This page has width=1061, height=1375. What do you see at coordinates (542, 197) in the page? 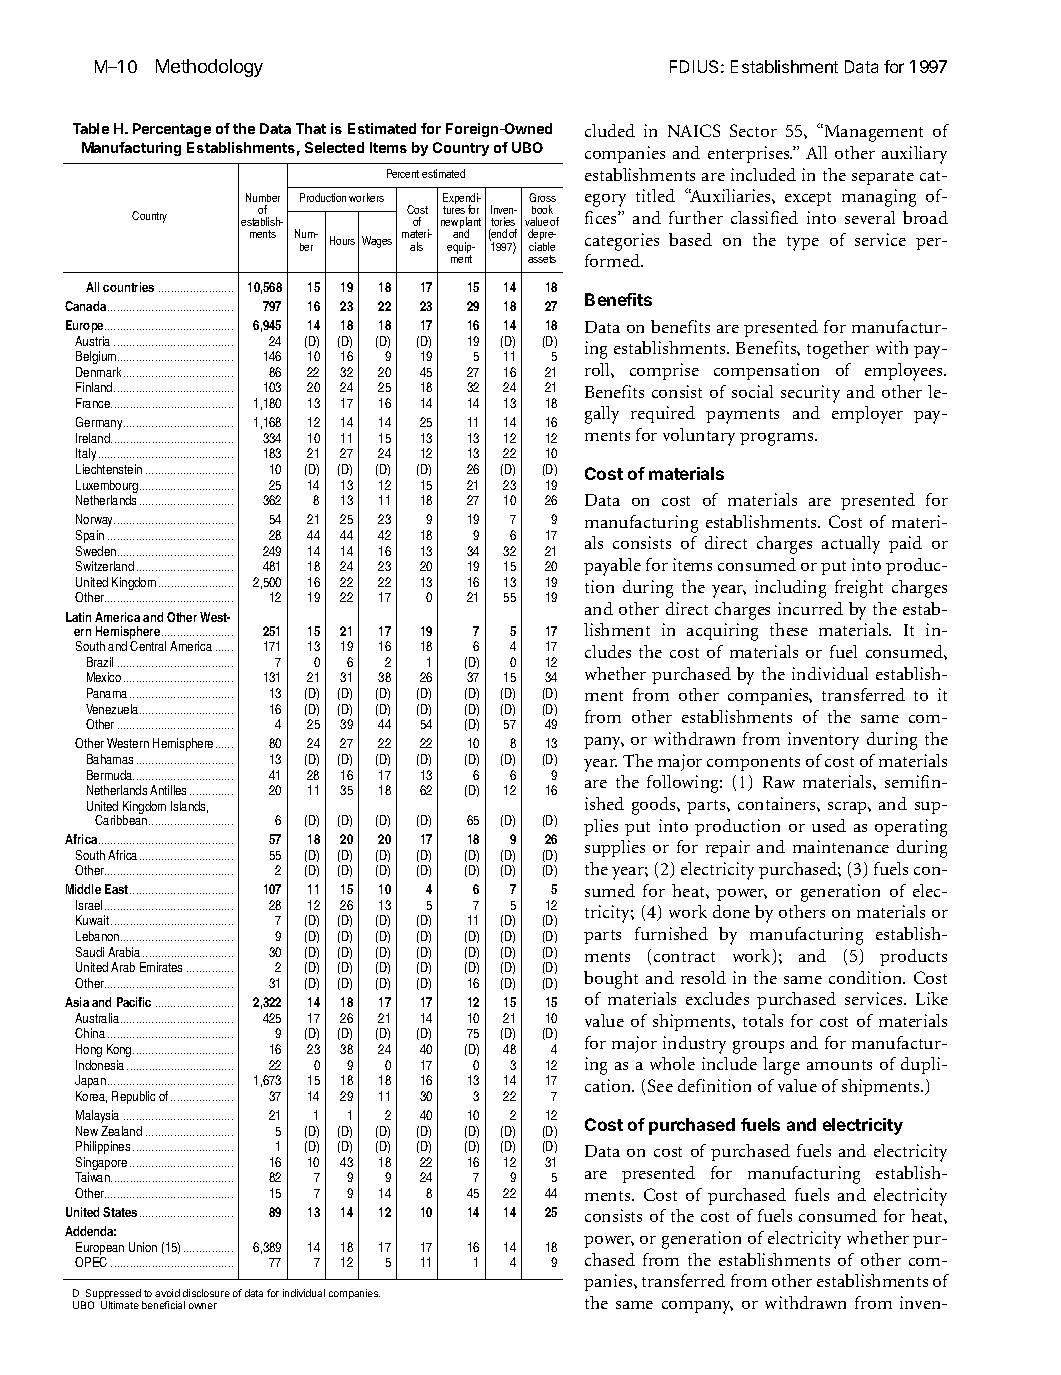
I see `Gross` at bounding box center [542, 197].
